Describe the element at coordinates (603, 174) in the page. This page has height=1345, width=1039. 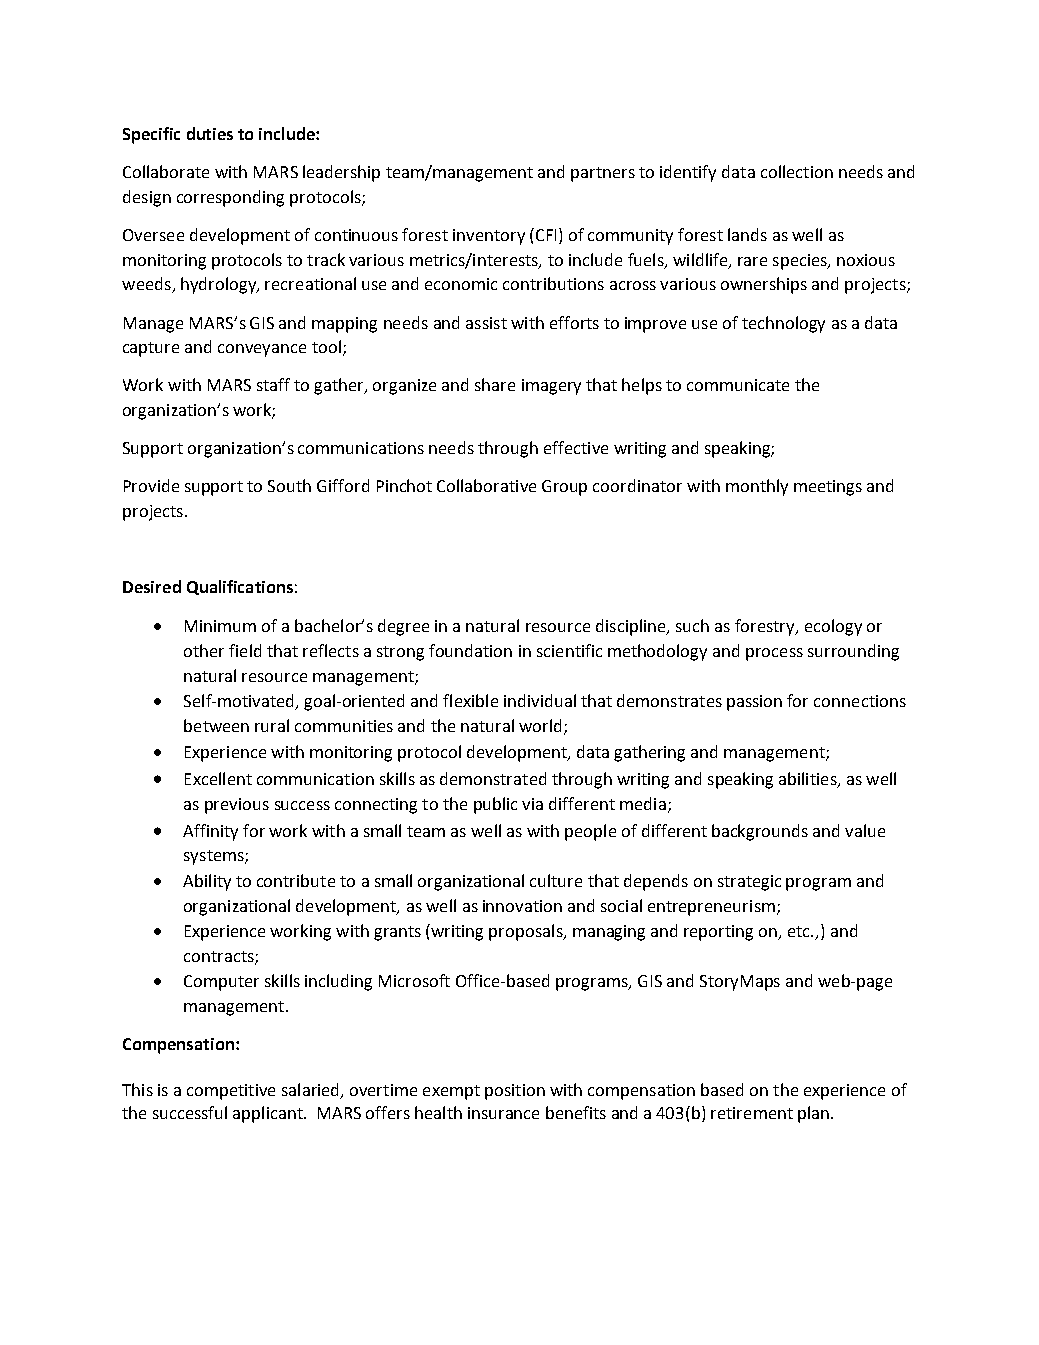
I see `partners` at that location.
